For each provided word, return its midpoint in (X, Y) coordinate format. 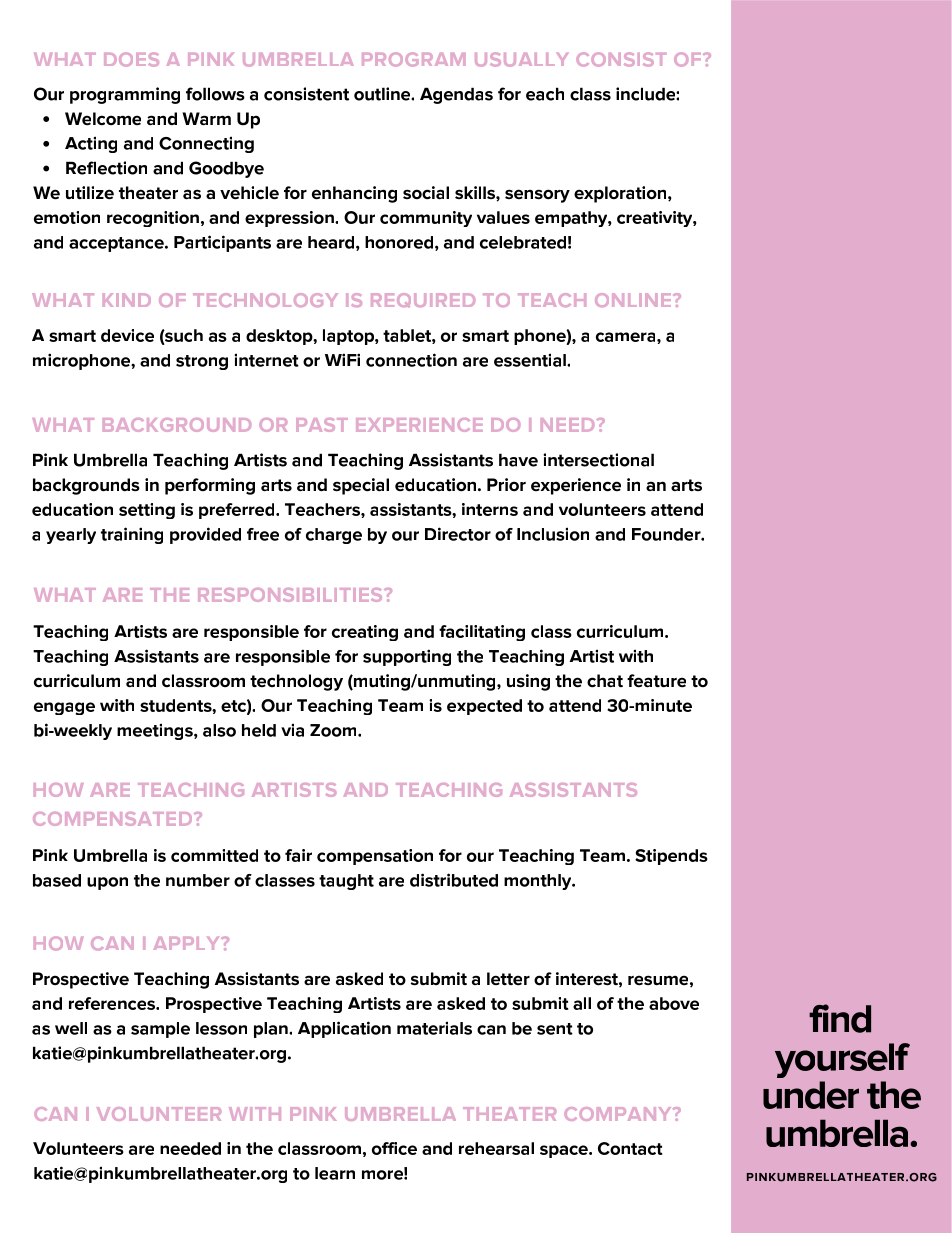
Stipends (671, 857)
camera (627, 337)
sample (160, 1030)
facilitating (482, 633)
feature (656, 681)
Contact (630, 1148)
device (127, 335)
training (132, 535)
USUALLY (521, 59)
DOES (131, 59)
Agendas (456, 95)
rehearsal (496, 1148)
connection (411, 360)
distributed (454, 880)
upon (107, 883)
